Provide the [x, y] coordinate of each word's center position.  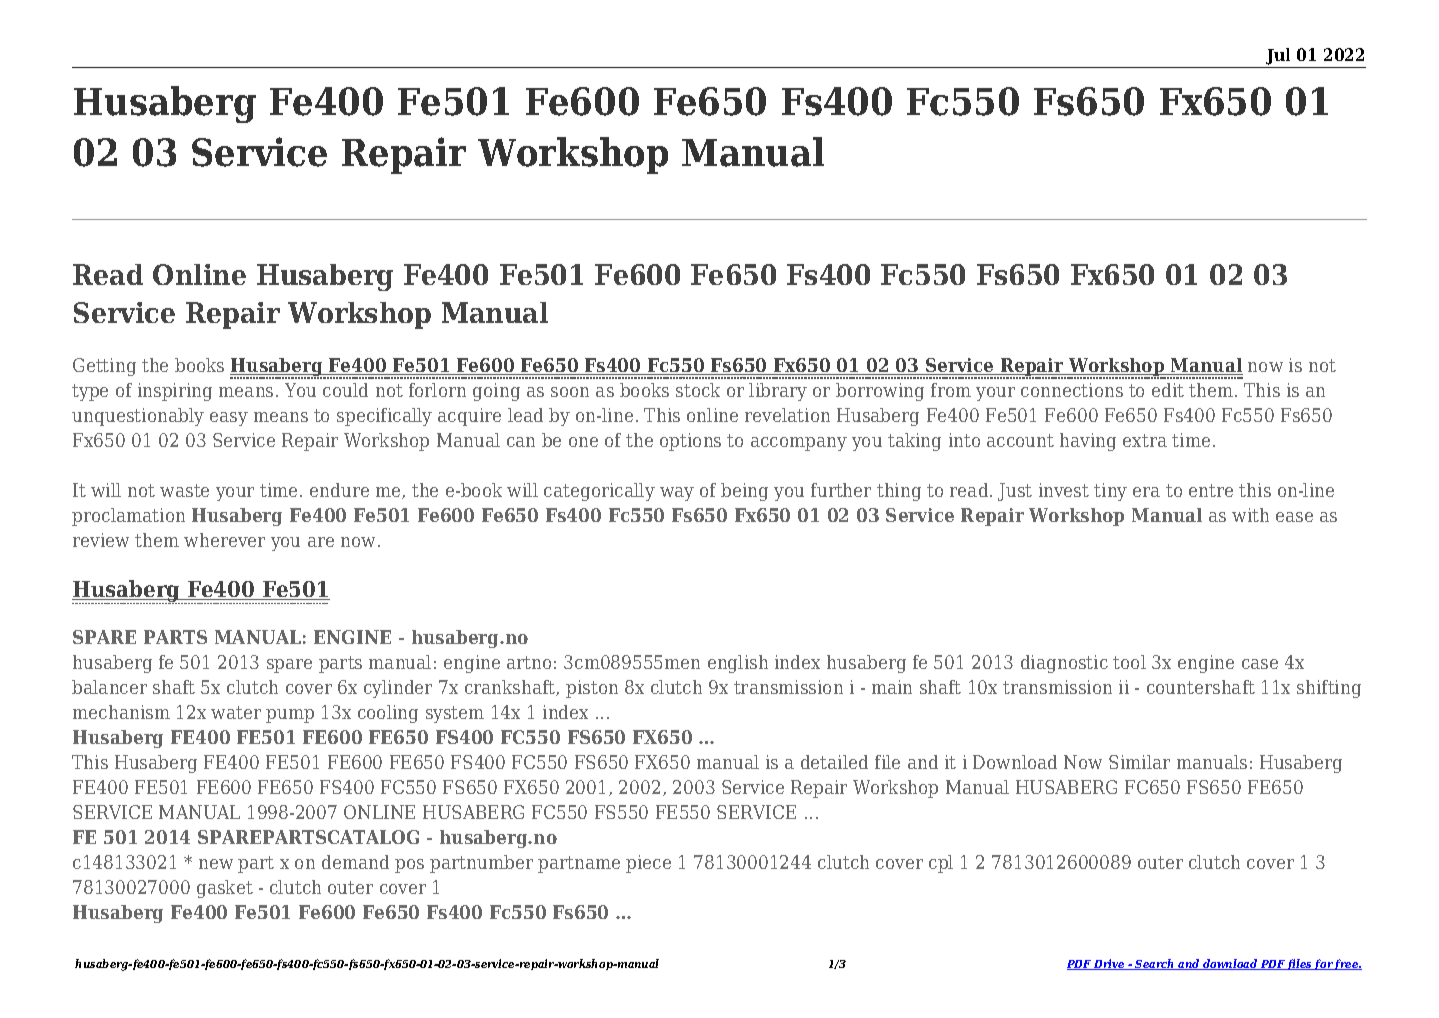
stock [698, 390]
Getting [104, 367]
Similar [1139, 762]
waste [184, 490]
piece [648, 864]
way [677, 494]
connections [1072, 390]
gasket [225, 889]
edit [1168, 390]
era [1146, 492]
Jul [1278, 56]
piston [592, 689]
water [236, 712]
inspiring [175, 392]
